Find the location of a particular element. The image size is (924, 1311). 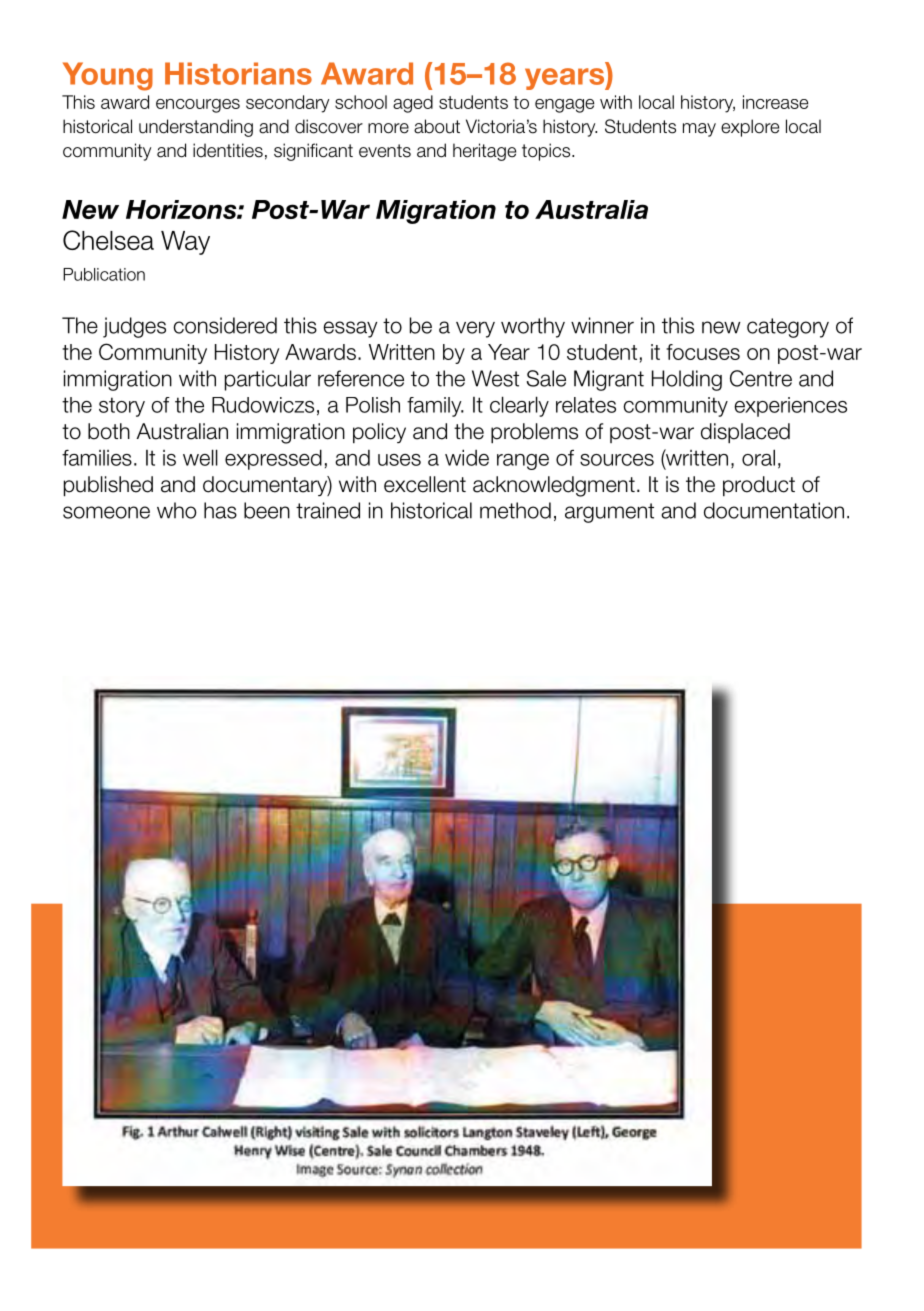

Historians is located at coordinates (238, 73).
